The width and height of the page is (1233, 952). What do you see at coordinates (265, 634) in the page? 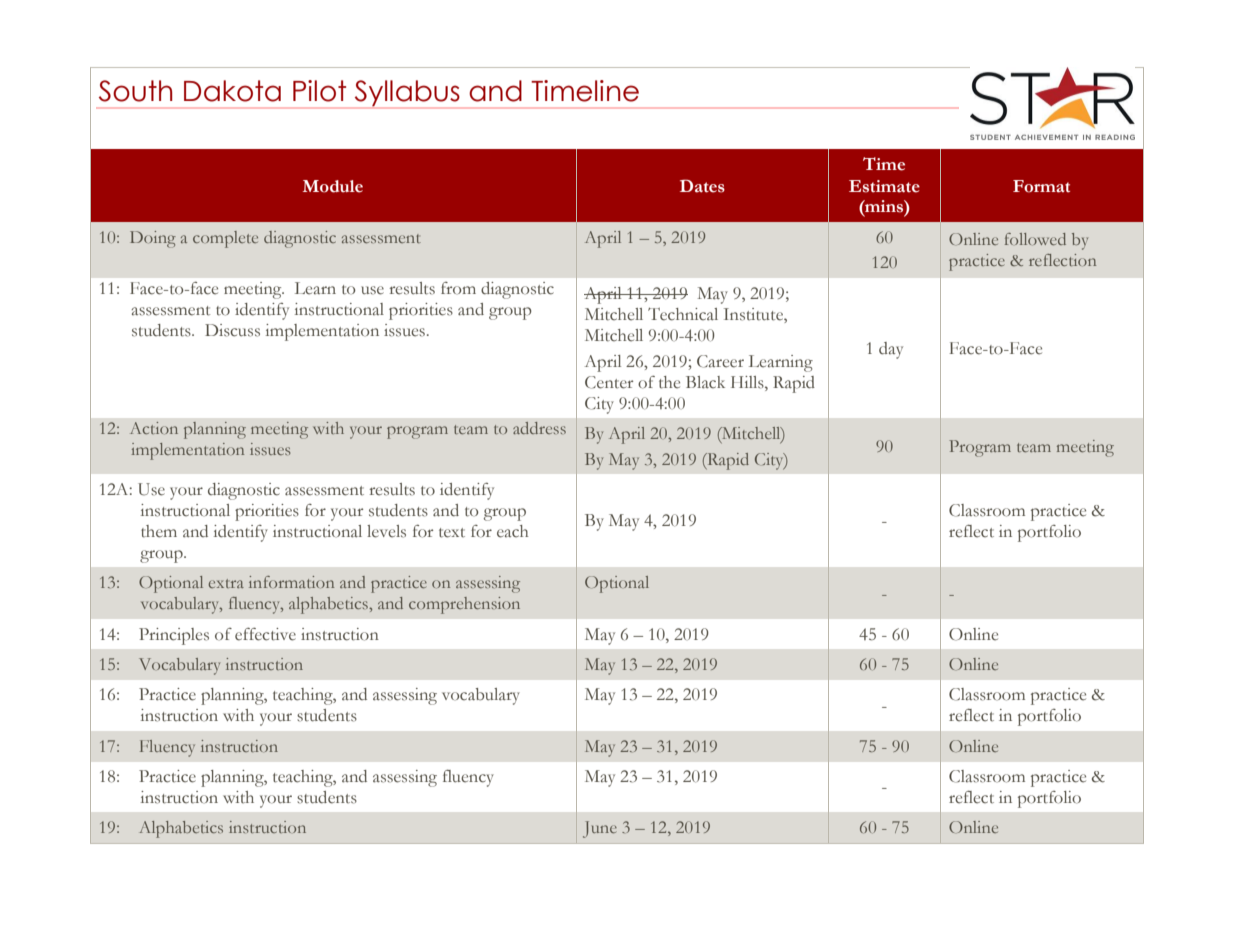
I see `effective` at bounding box center [265, 634].
